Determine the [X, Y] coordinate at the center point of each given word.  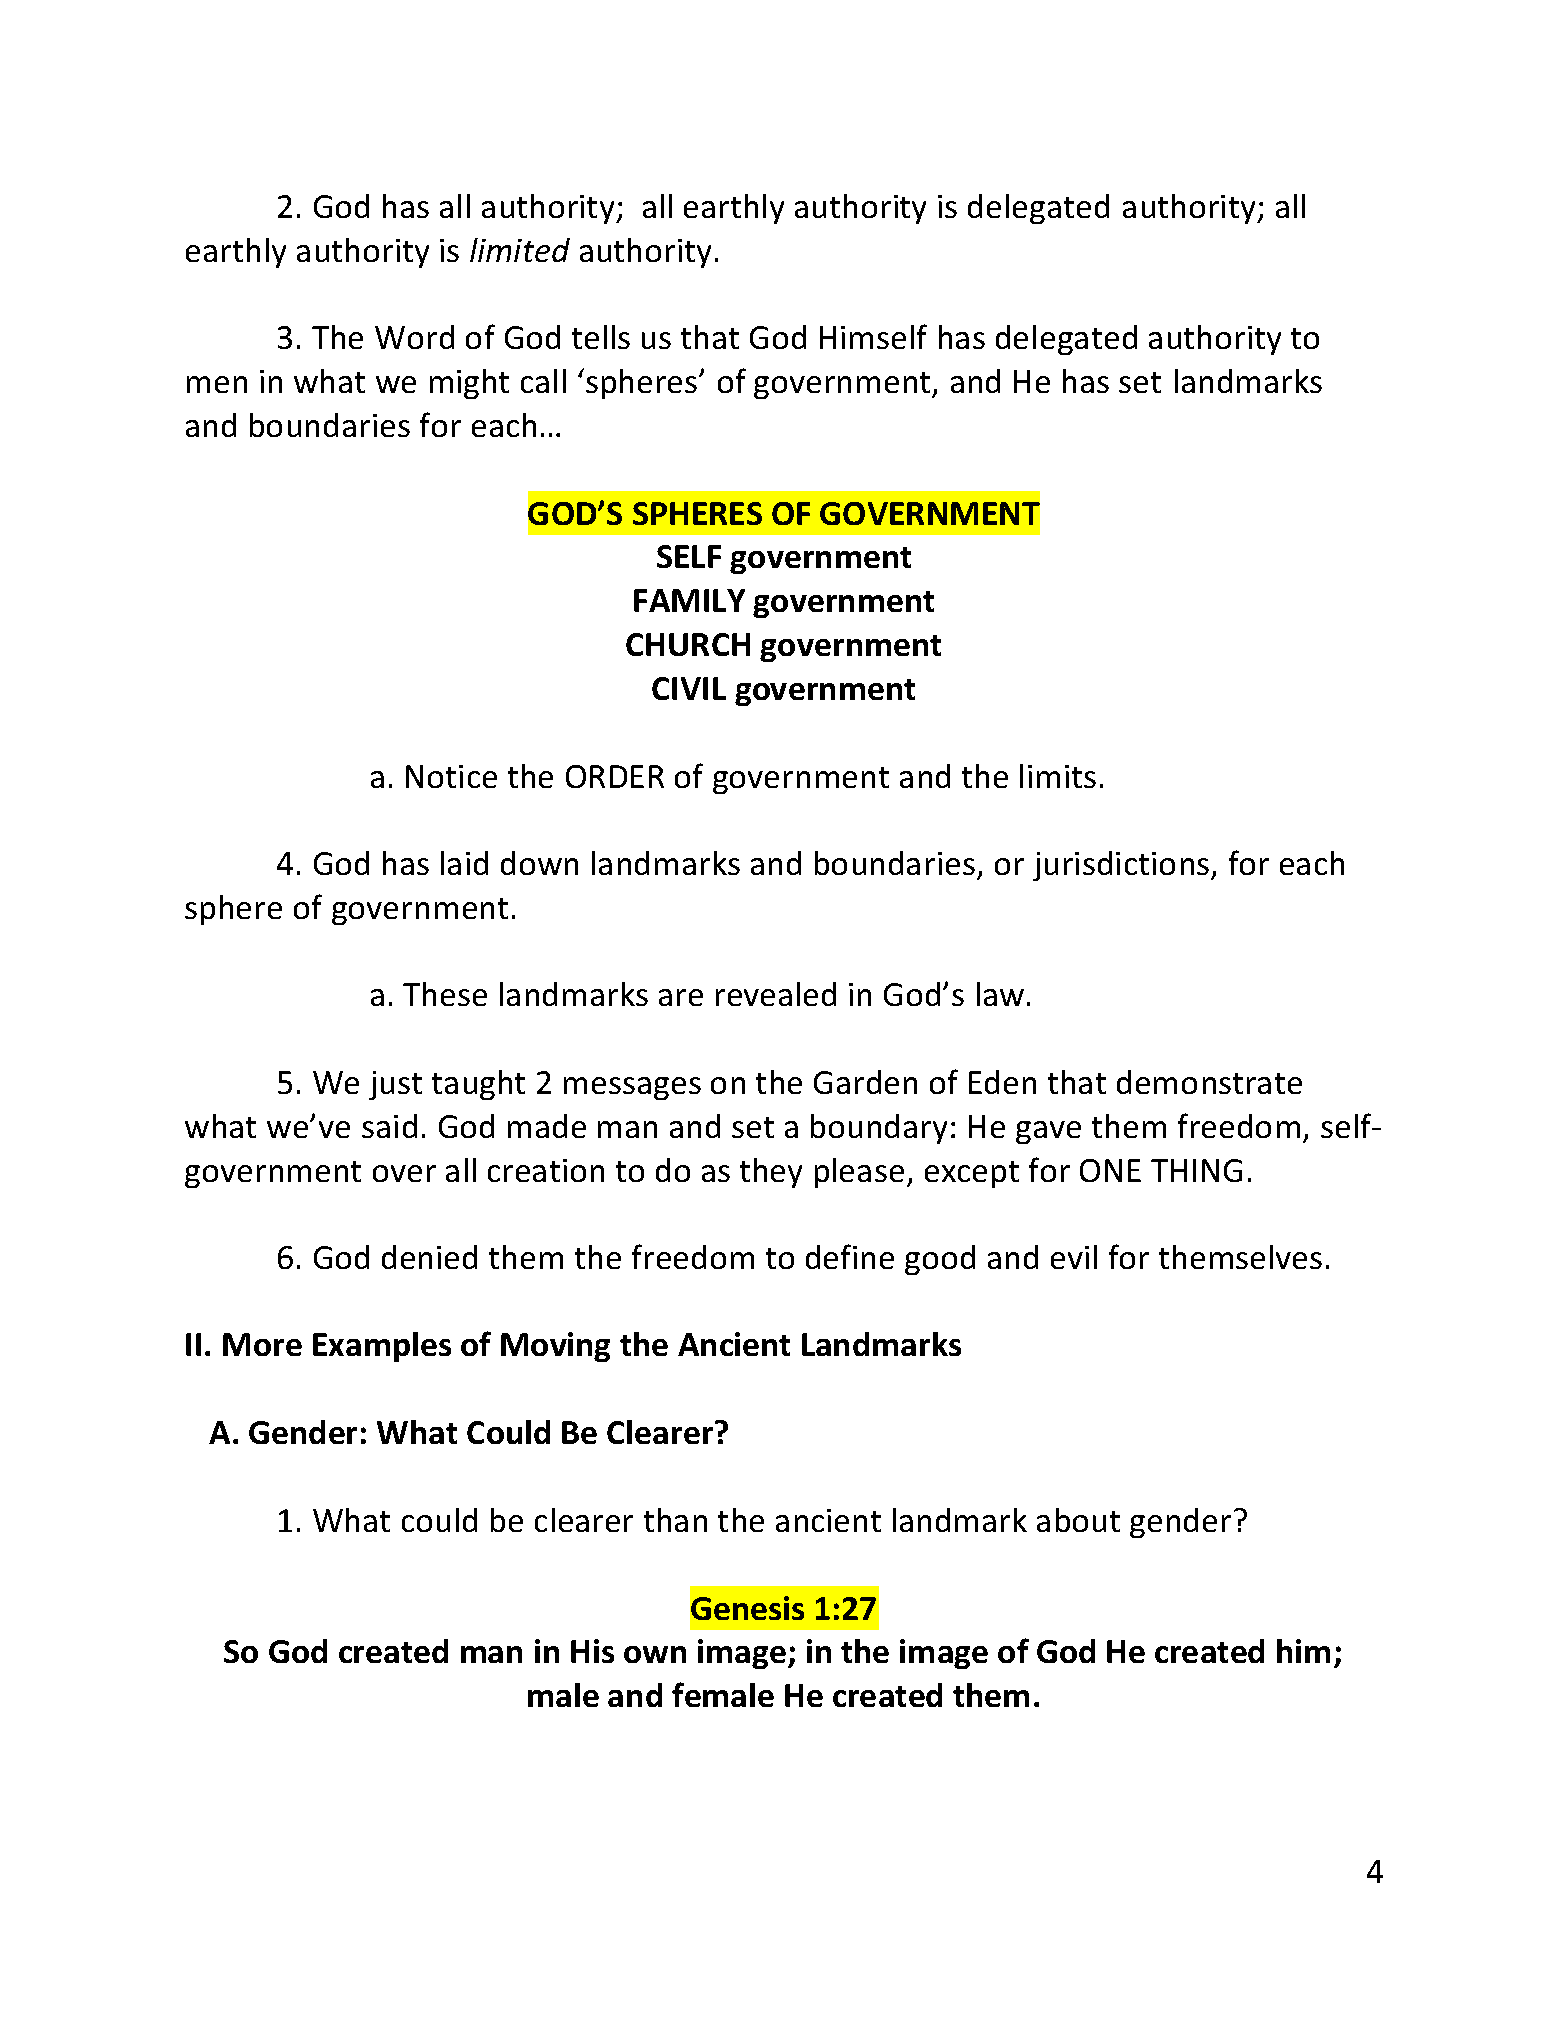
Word [414, 337]
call [543, 381]
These [445, 994]
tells [601, 337]
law [1000, 994]
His [592, 1651]
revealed [776, 994]
